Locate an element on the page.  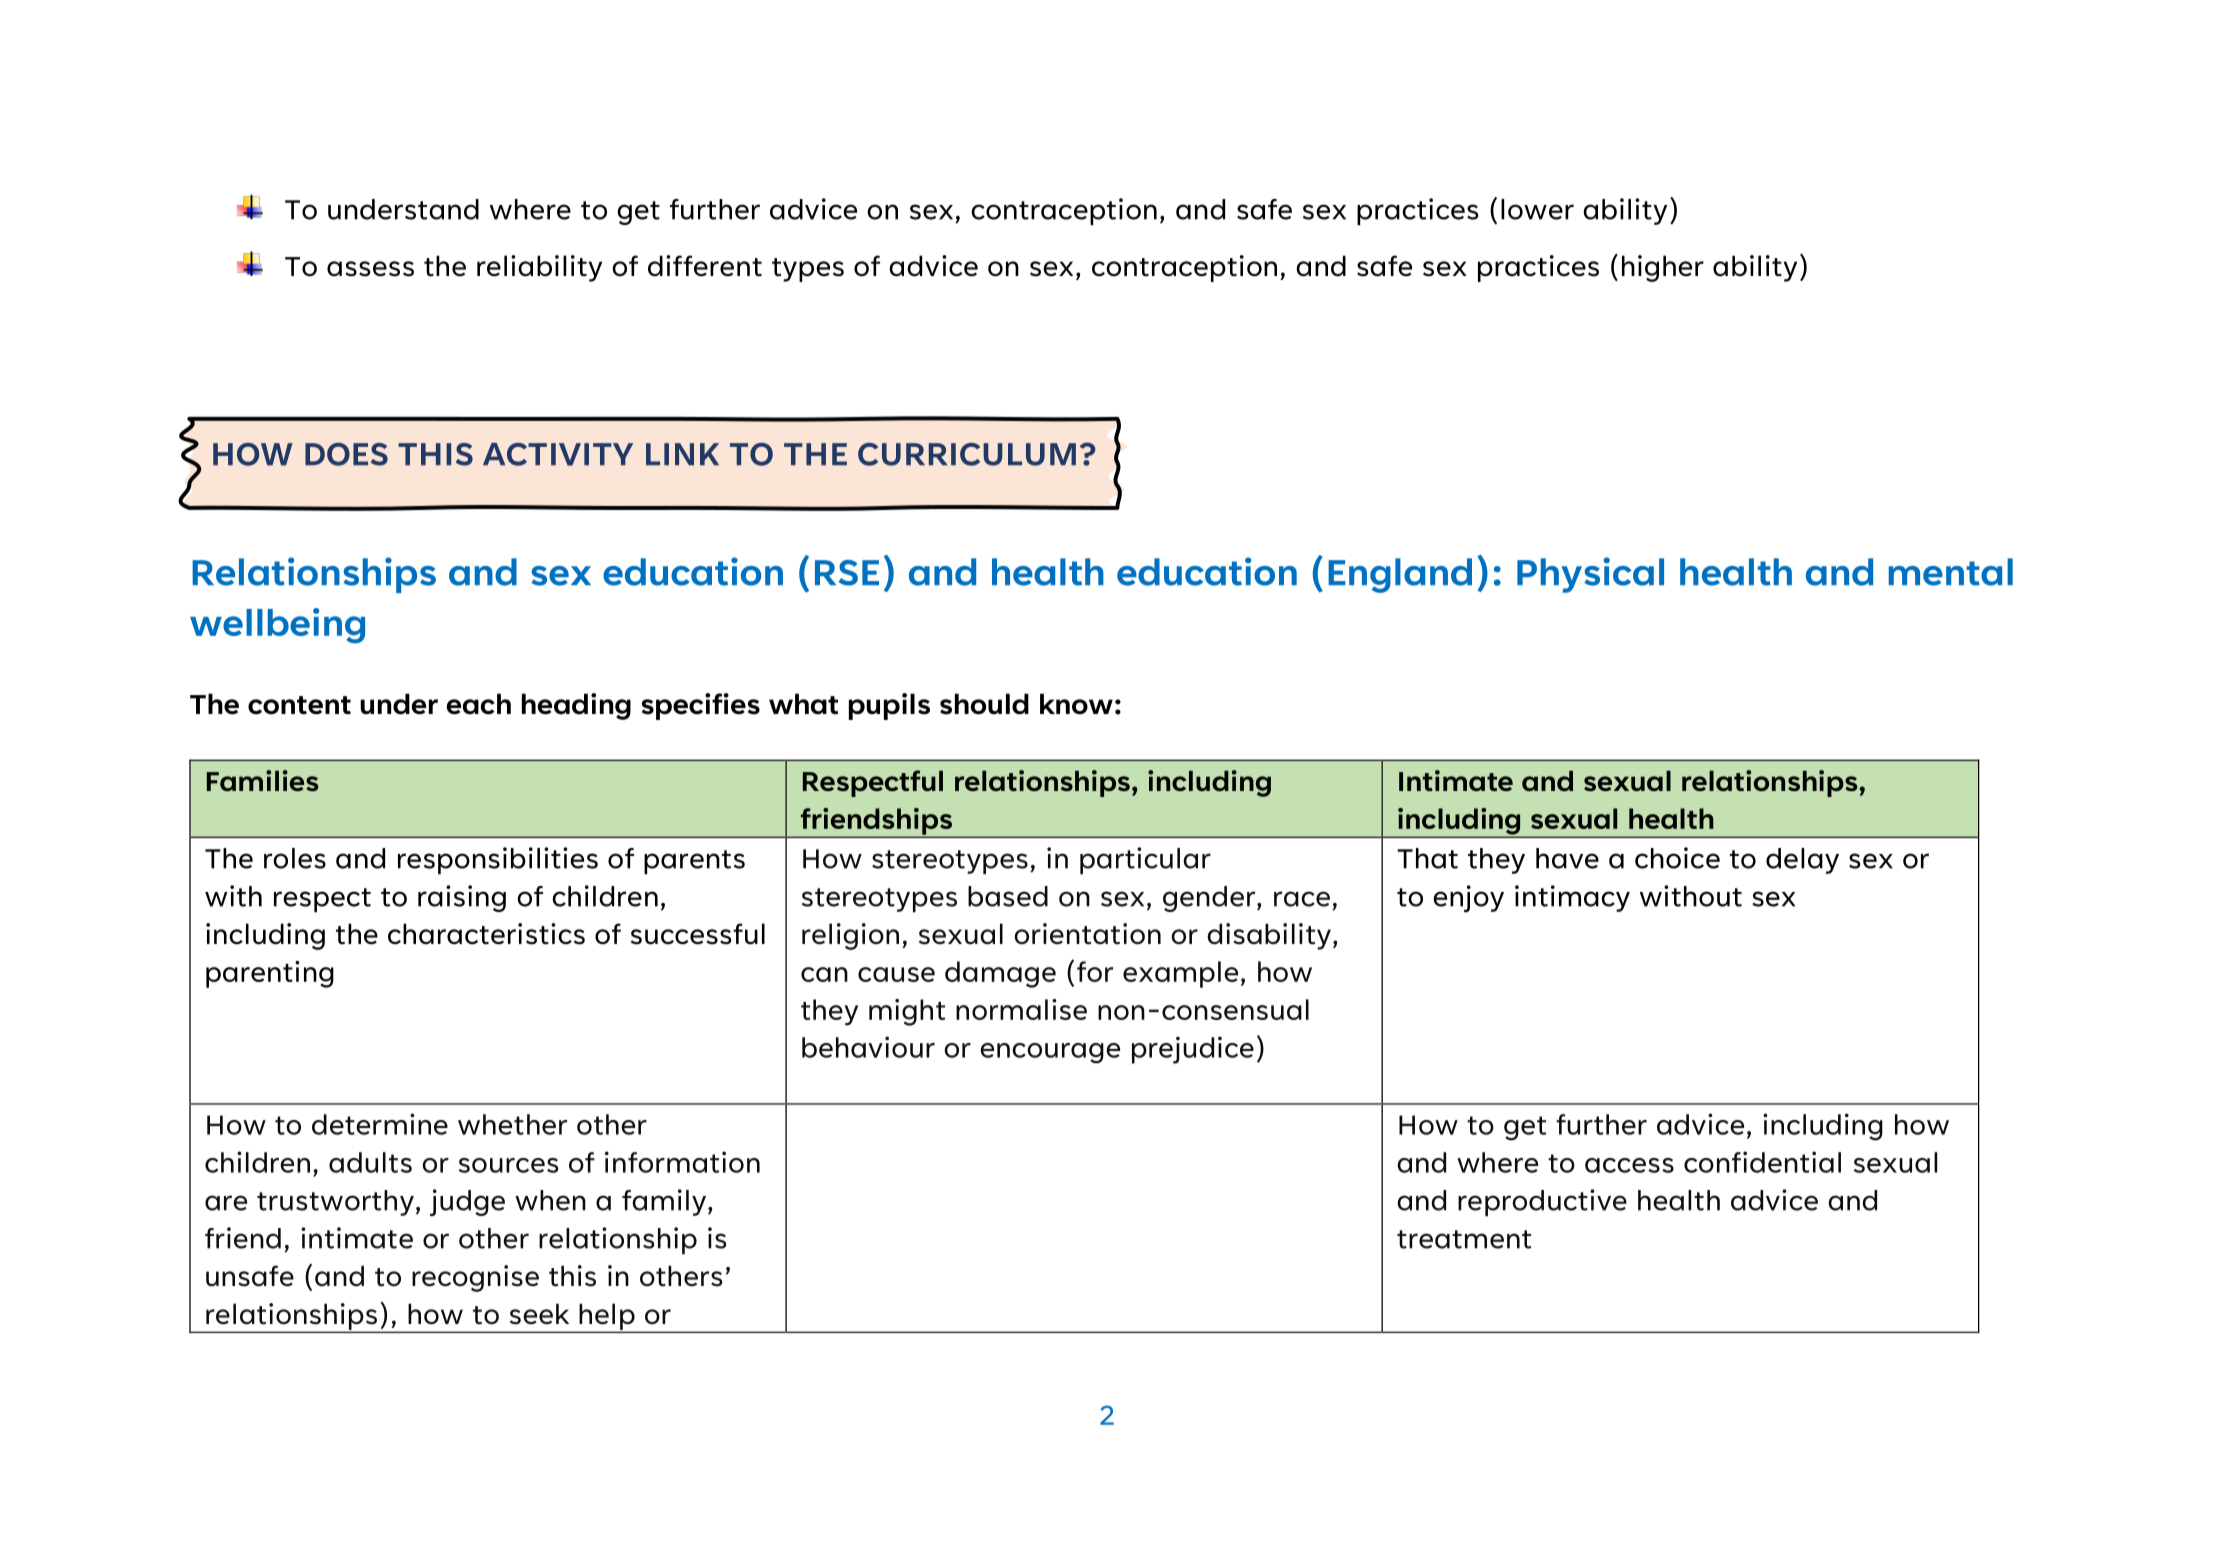
different is located at coordinates (705, 266).
